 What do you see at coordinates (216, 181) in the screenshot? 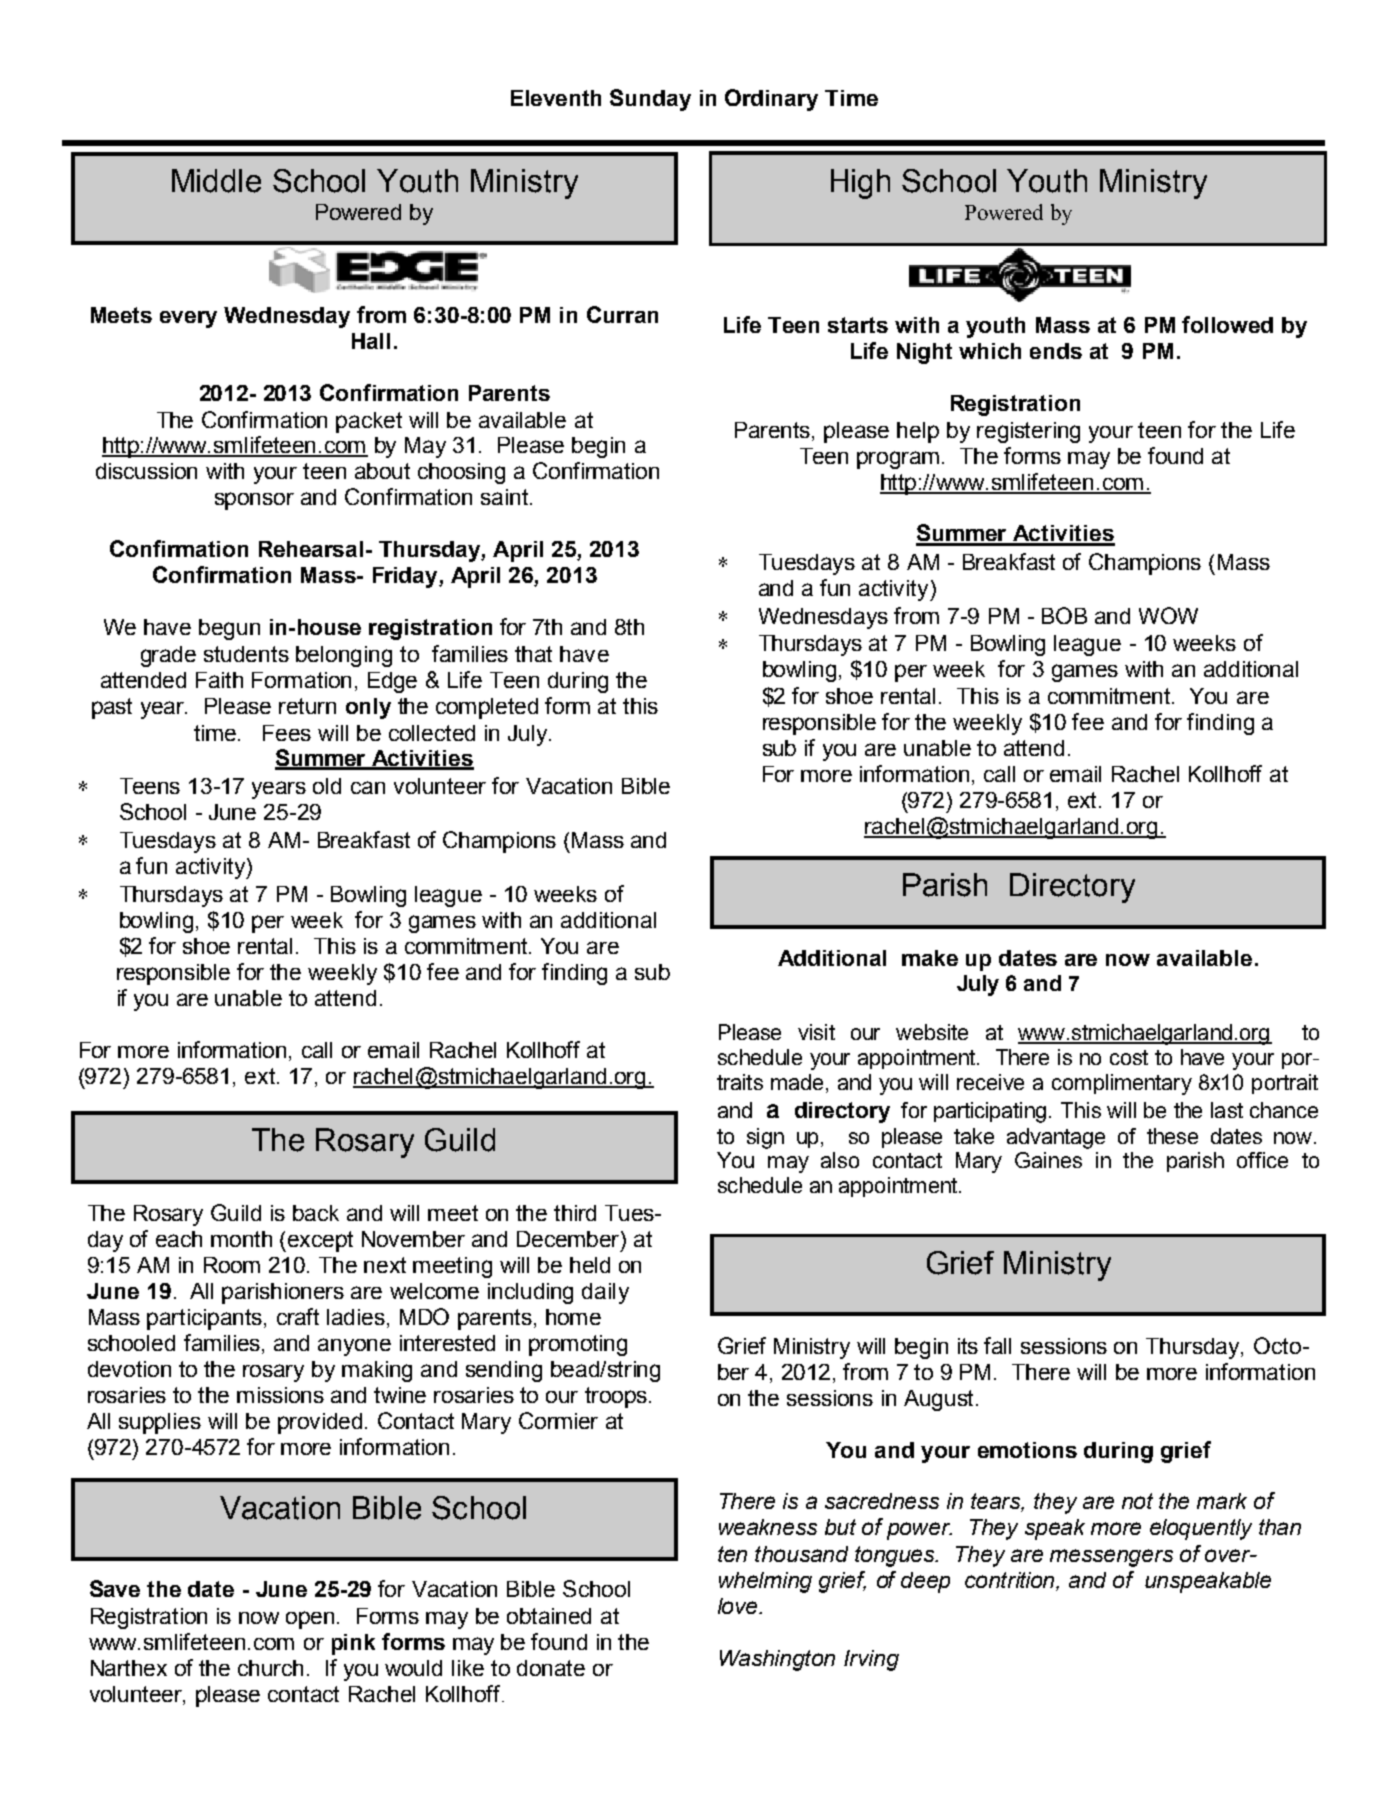
I see `Middle` at bounding box center [216, 181].
